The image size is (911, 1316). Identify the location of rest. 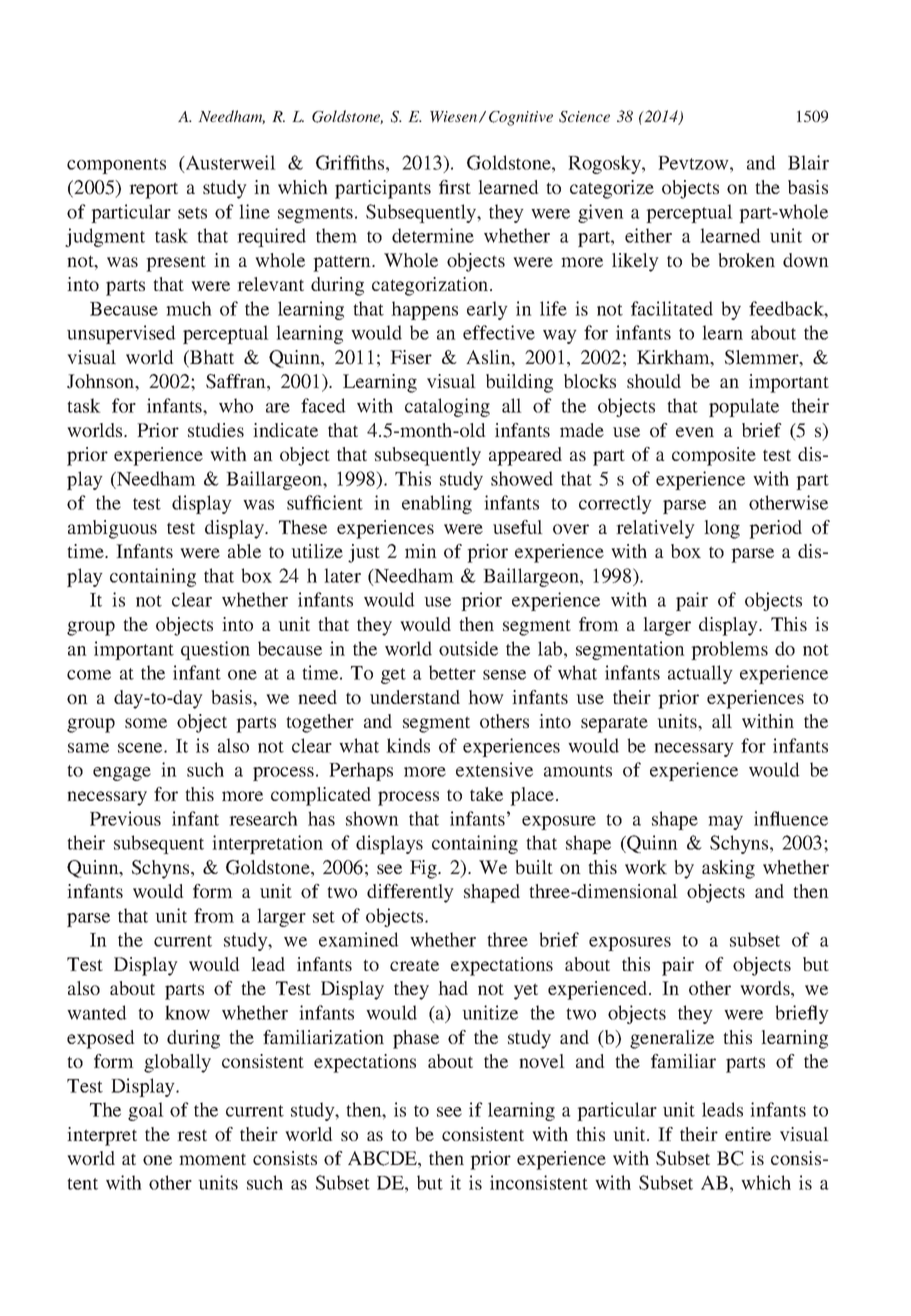
(192, 1135).
